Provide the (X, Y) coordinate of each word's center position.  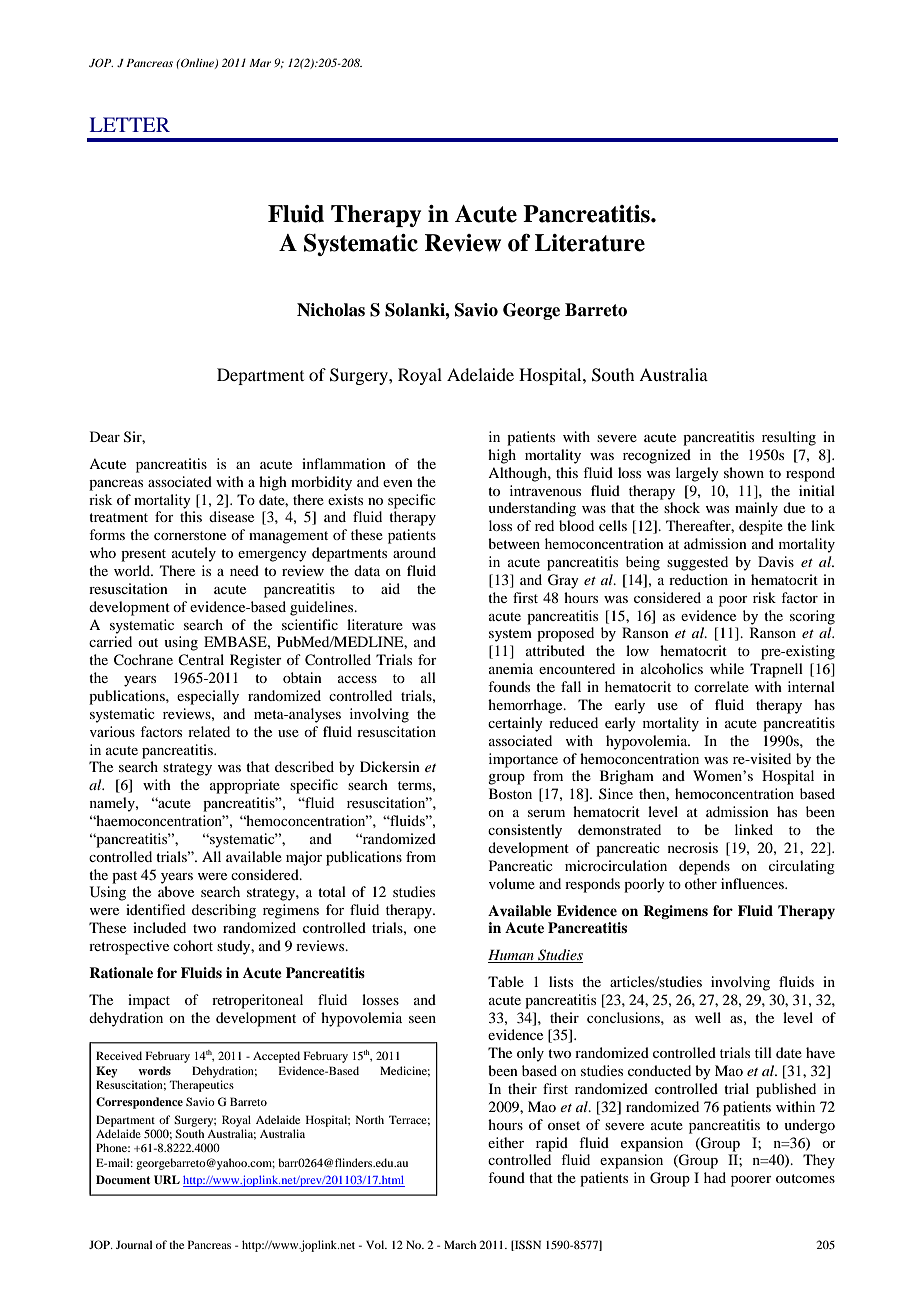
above (176, 891)
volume (512, 883)
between (514, 543)
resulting (789, 438)
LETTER (130, 124)
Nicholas (331, 310)
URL (167, 1180)
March (460, 1244)
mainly (756, 509)
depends (704, 867)
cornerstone (190, 535)
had (715, 1177)
